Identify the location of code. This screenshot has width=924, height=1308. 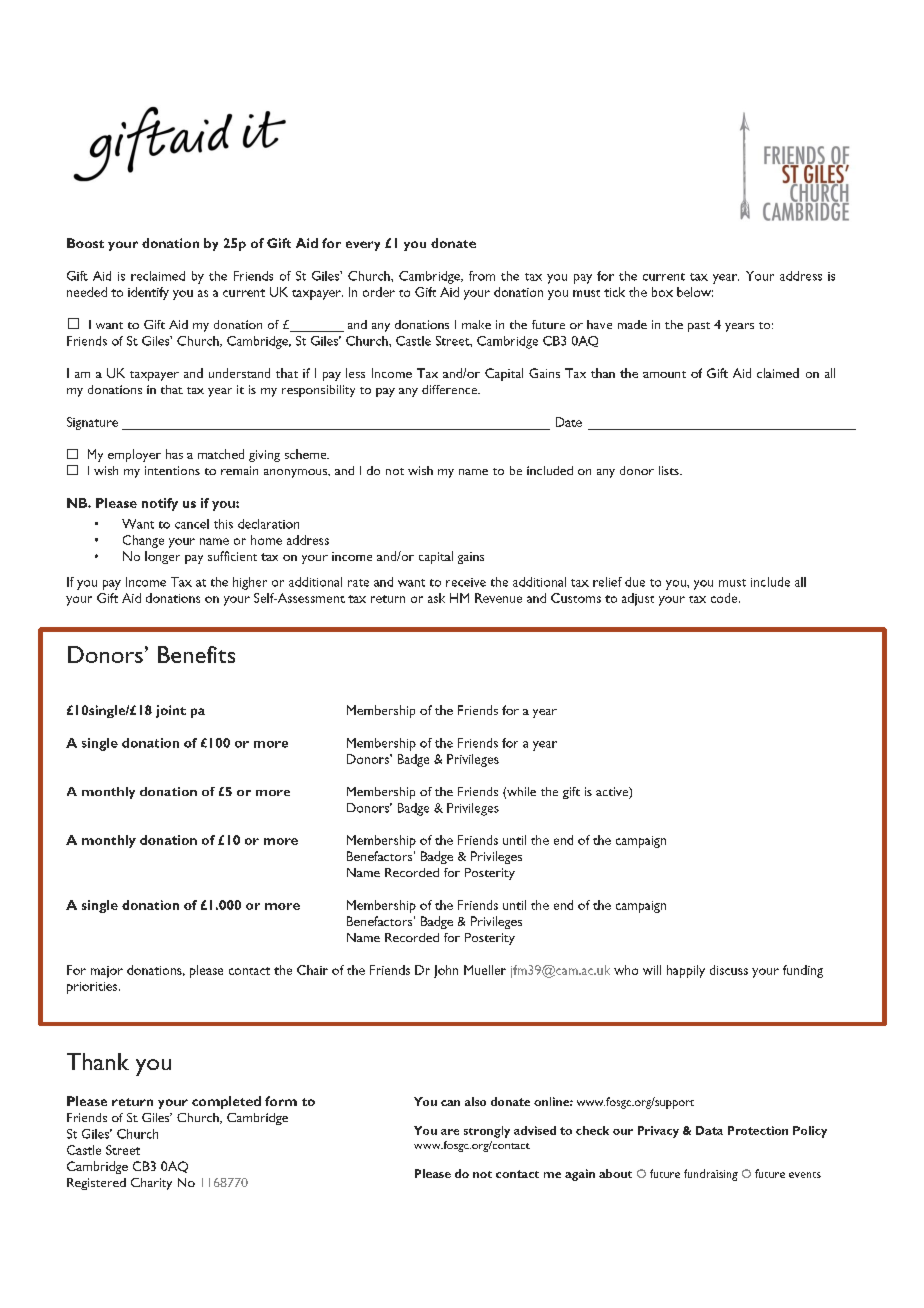
(725, 598).
